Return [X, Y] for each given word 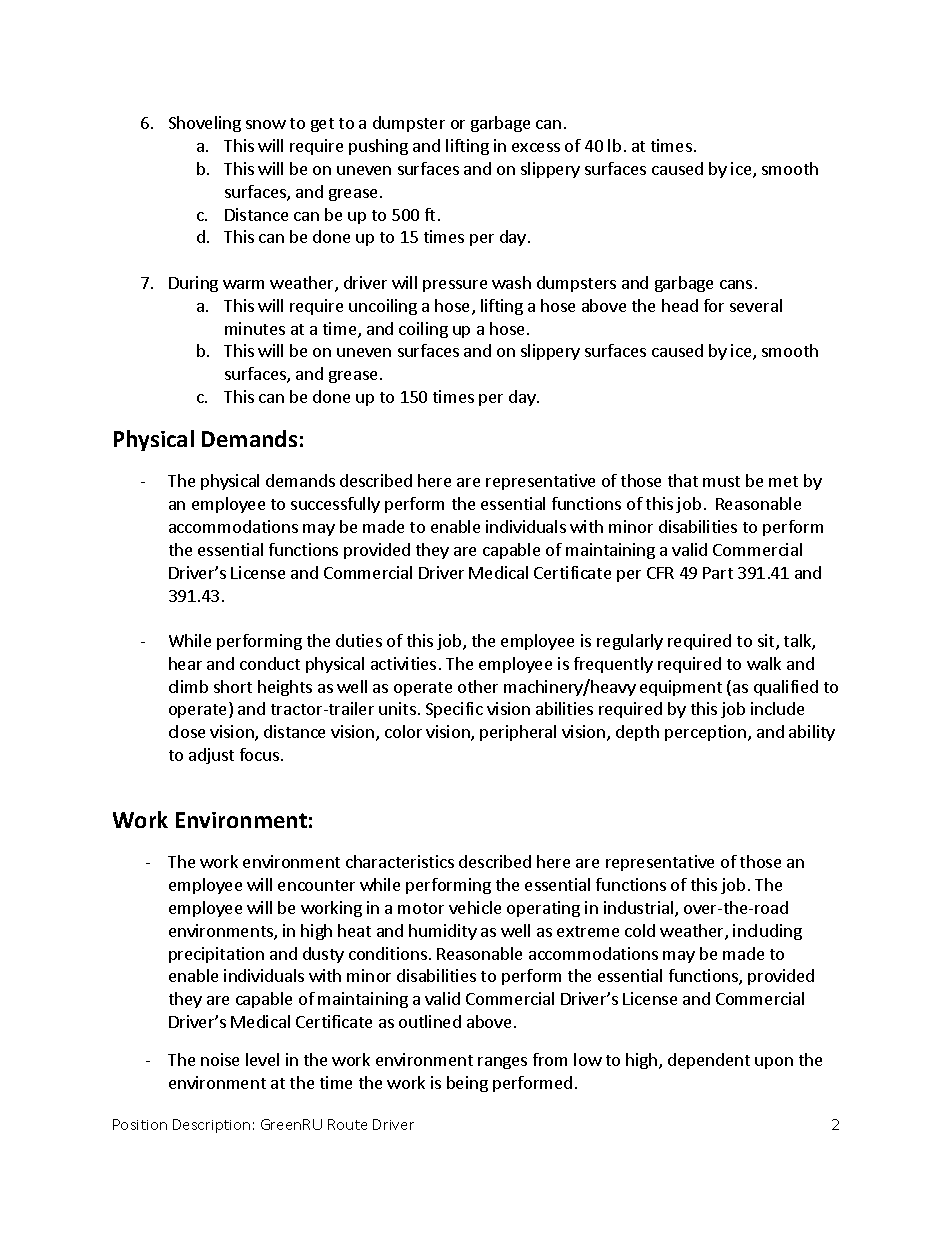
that [683, 480]
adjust [211, 756]
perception [705, 733]
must [721, 481]
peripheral [518, 733]
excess [536, 147]
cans [736, 284]
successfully [335, 505]
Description [211, 1126]
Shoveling [205, 124]
